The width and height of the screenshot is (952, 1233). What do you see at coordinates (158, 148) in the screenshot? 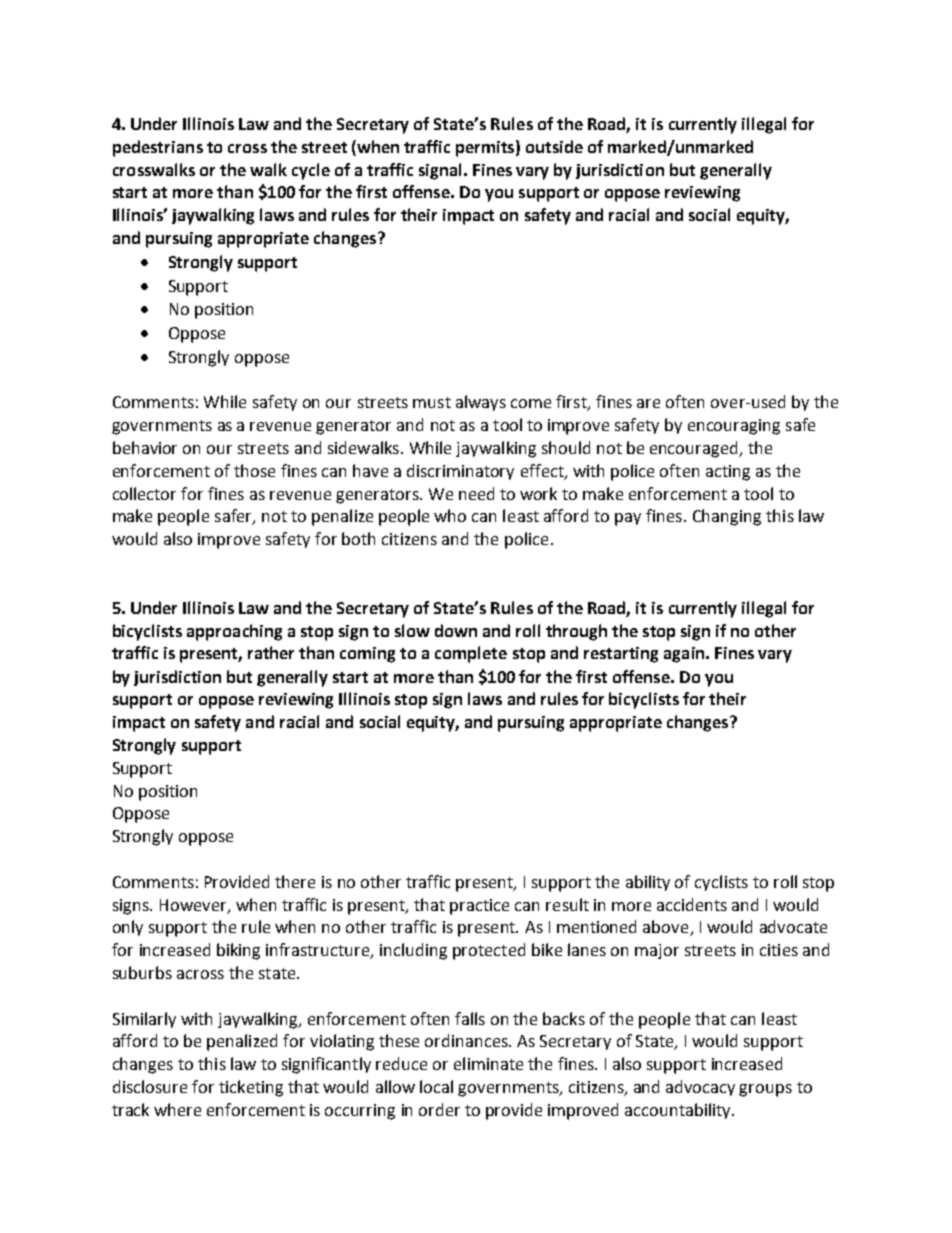
I see `pedestrians` at bounding box center [158, 148].
